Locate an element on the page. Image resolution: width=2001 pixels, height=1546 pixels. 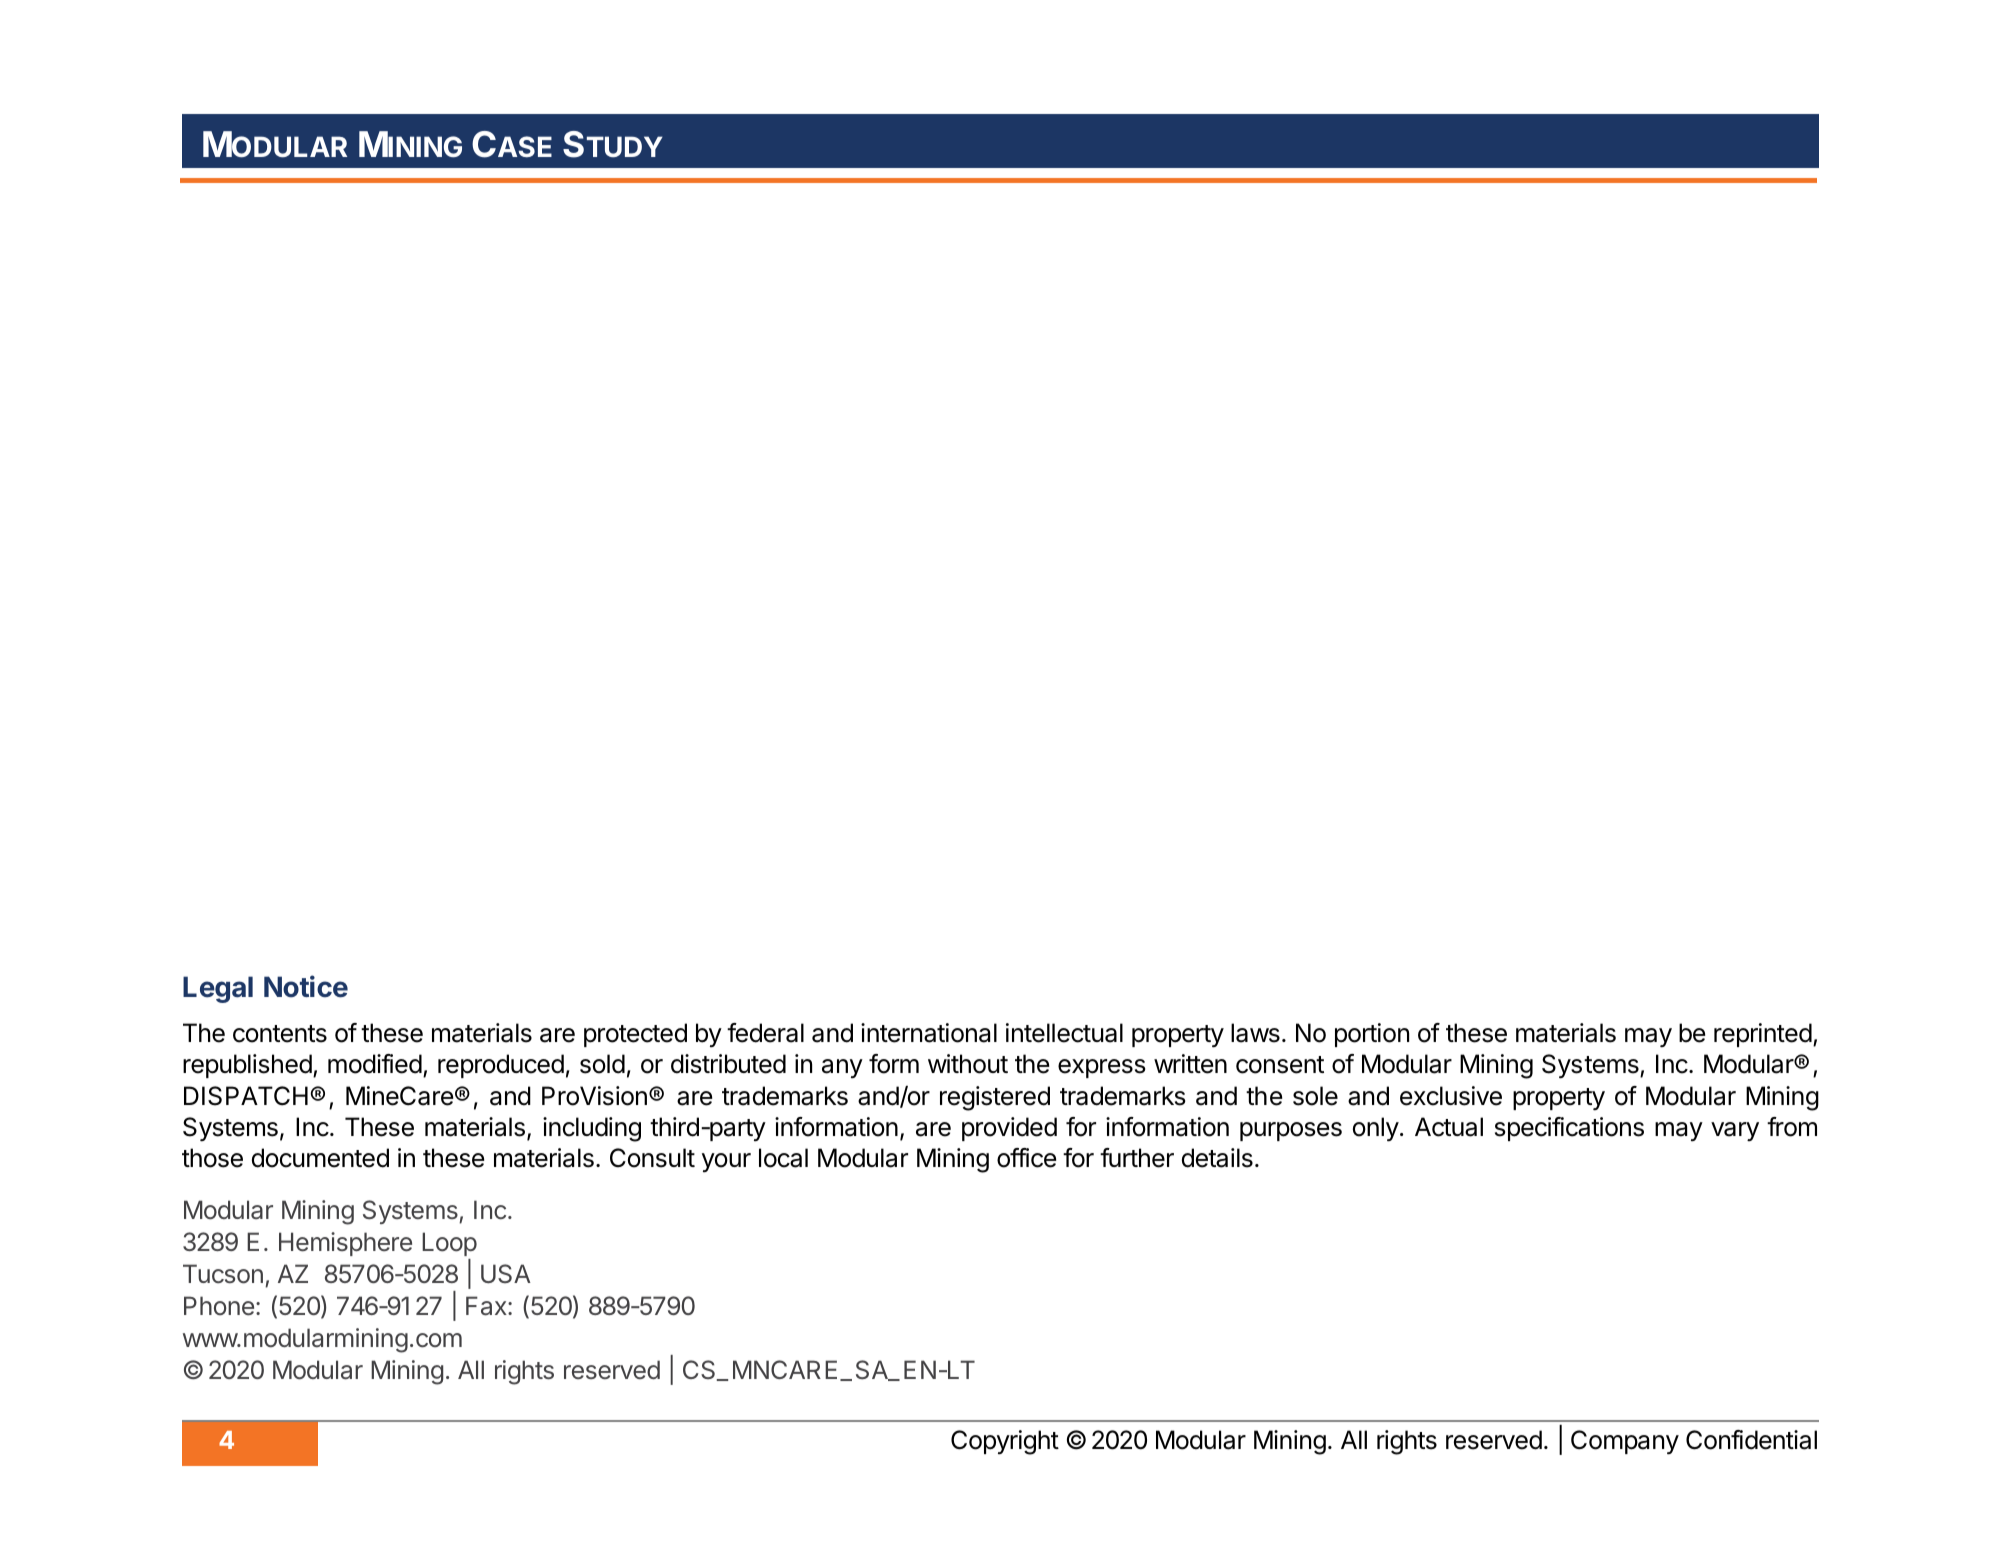
USA is located at coordinates (506, 1274).
